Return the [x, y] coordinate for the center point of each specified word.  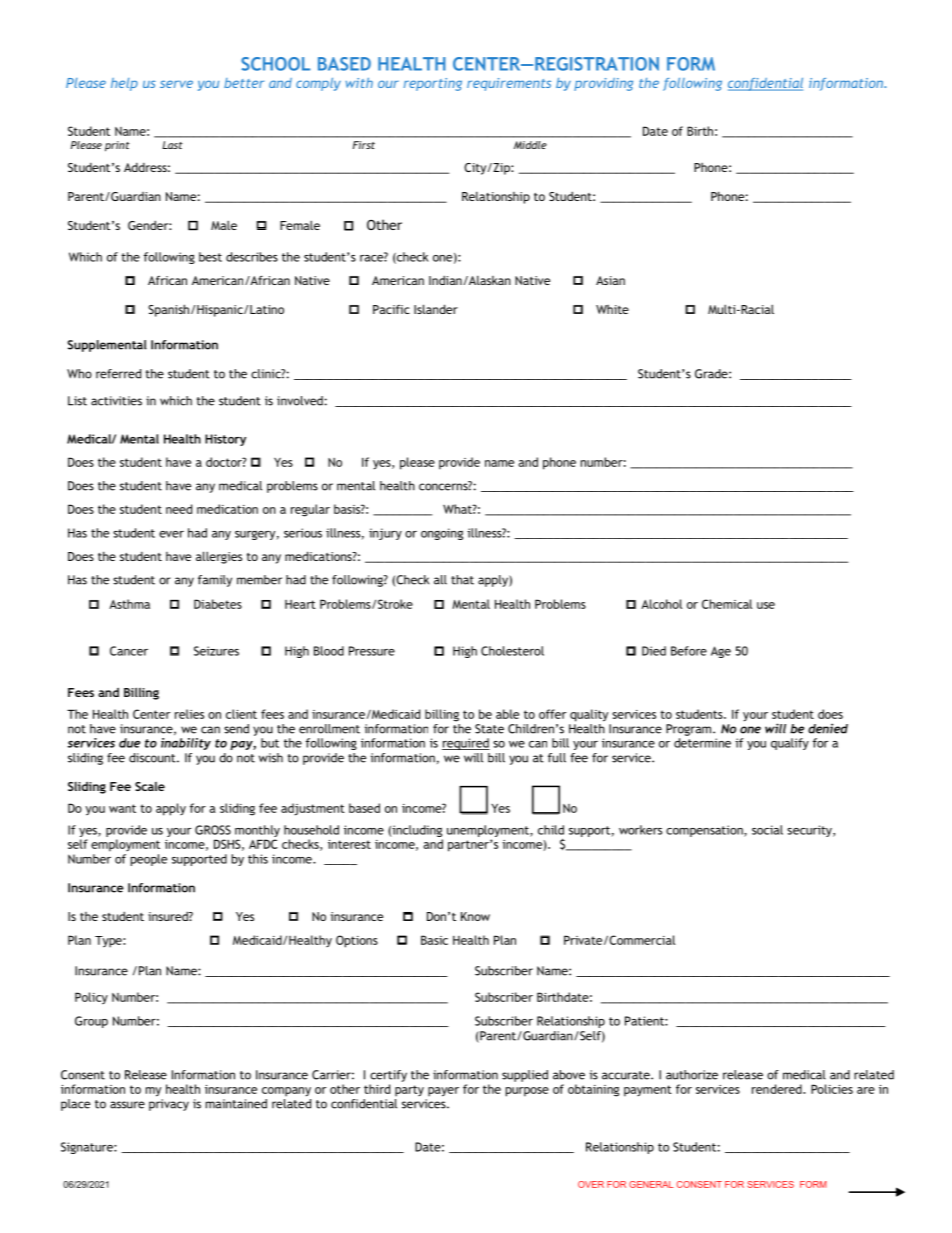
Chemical [727, 604]
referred [118, 374]
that [462, 580]
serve [176, 84]
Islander [436, 309]
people [149, 860]
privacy [169, 1105]
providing [603, 84]
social [767, 830]
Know [475, 916]
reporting [433, 84]
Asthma [129, 604]
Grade [712, 374]
